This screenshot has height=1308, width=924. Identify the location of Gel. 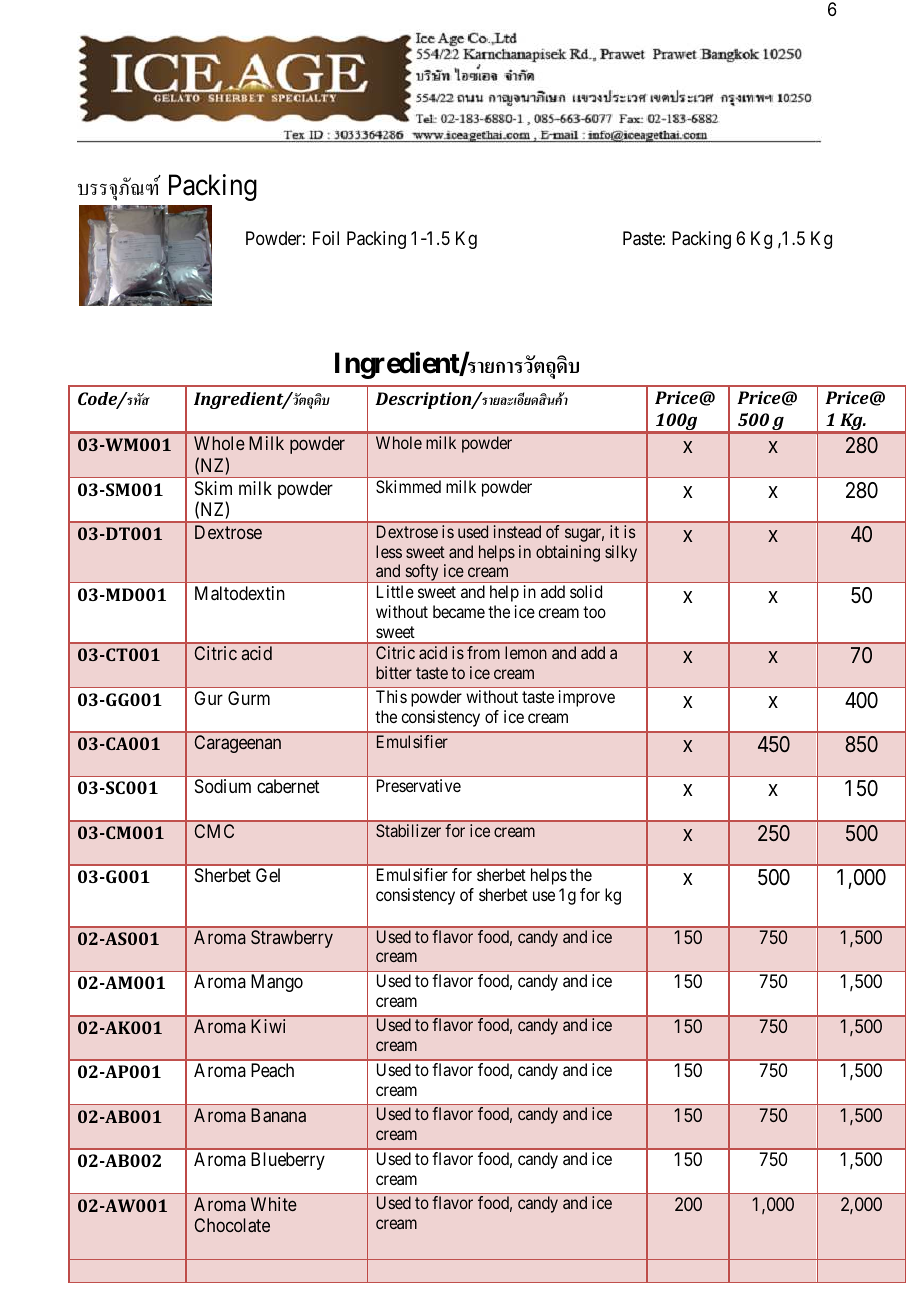
(268, 875).
